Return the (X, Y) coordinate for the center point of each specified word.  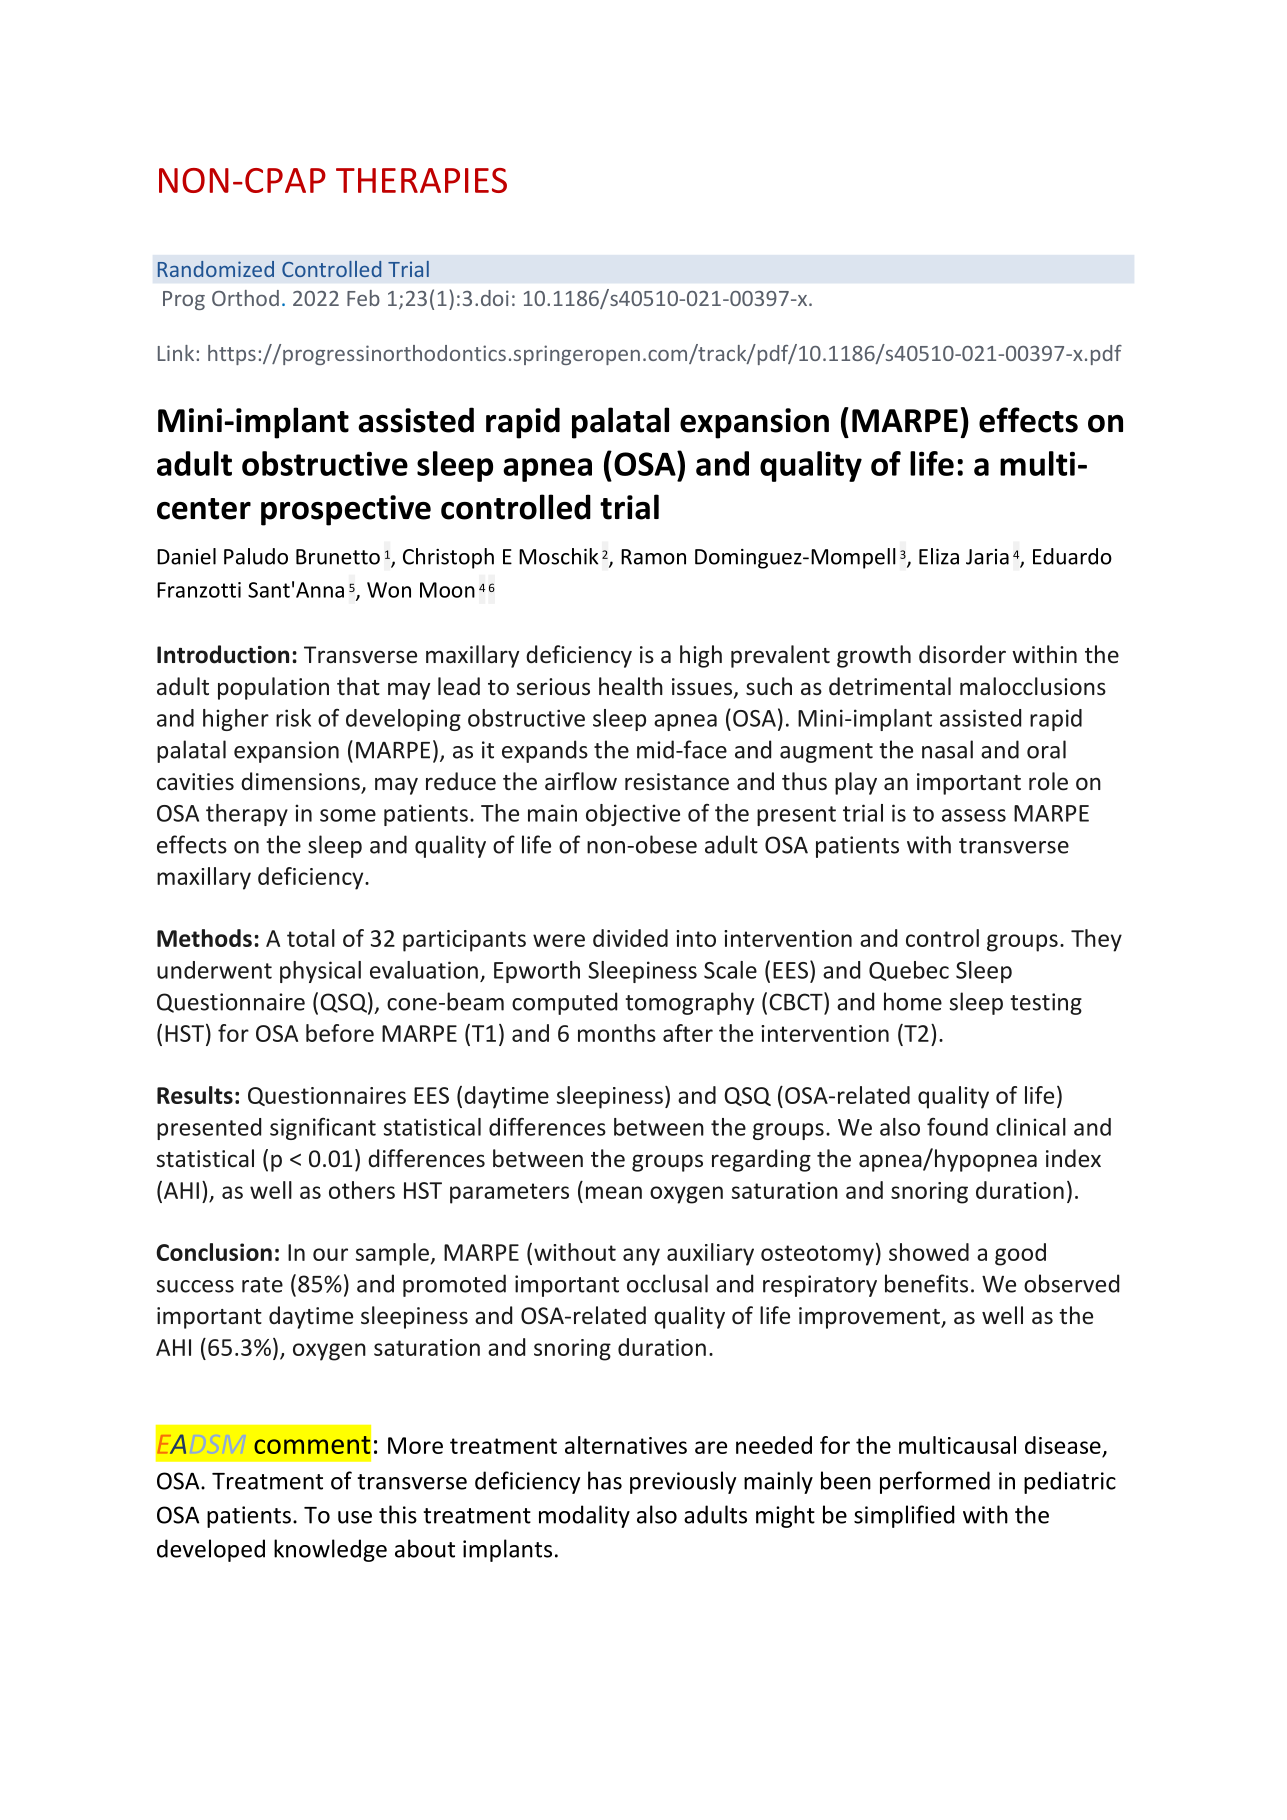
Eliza (939, 556)
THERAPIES (421, 180)
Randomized (216, 269)
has (605, 1480)
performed (935, 1482)
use (355, 1517)
